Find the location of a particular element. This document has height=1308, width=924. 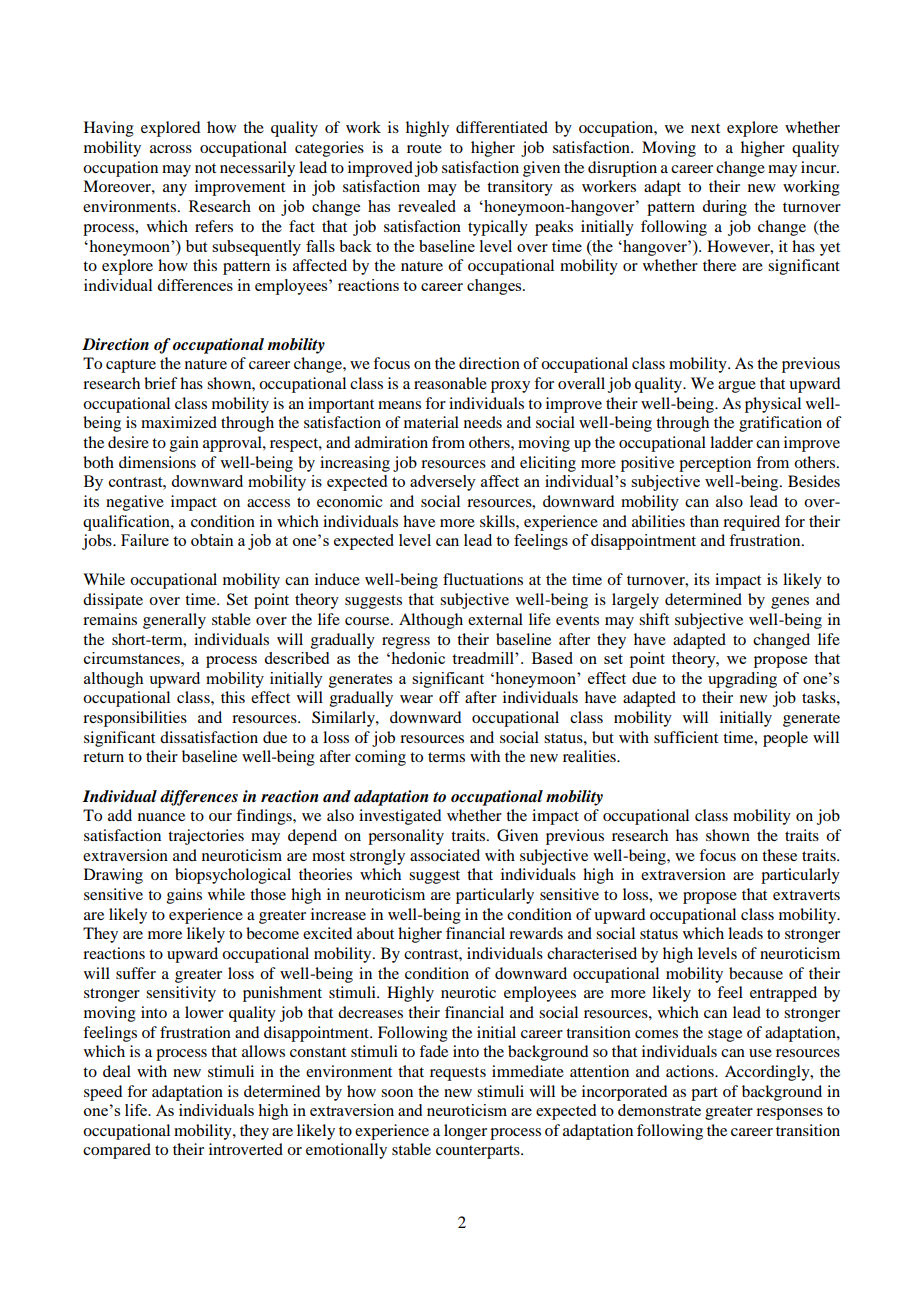

next is located at coordinates (705, 128).
